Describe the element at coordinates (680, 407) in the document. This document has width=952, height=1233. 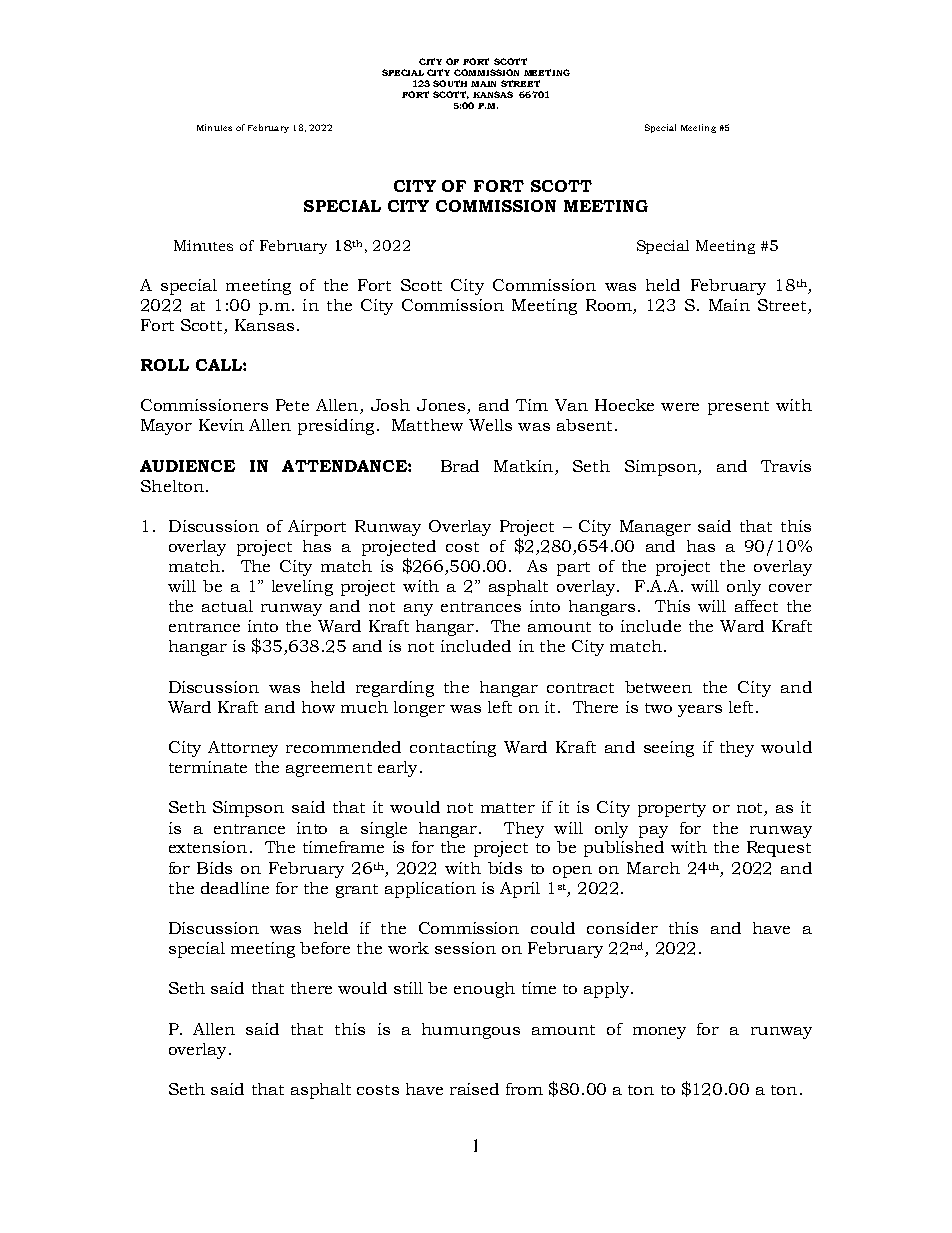
I see `were` at that location.
